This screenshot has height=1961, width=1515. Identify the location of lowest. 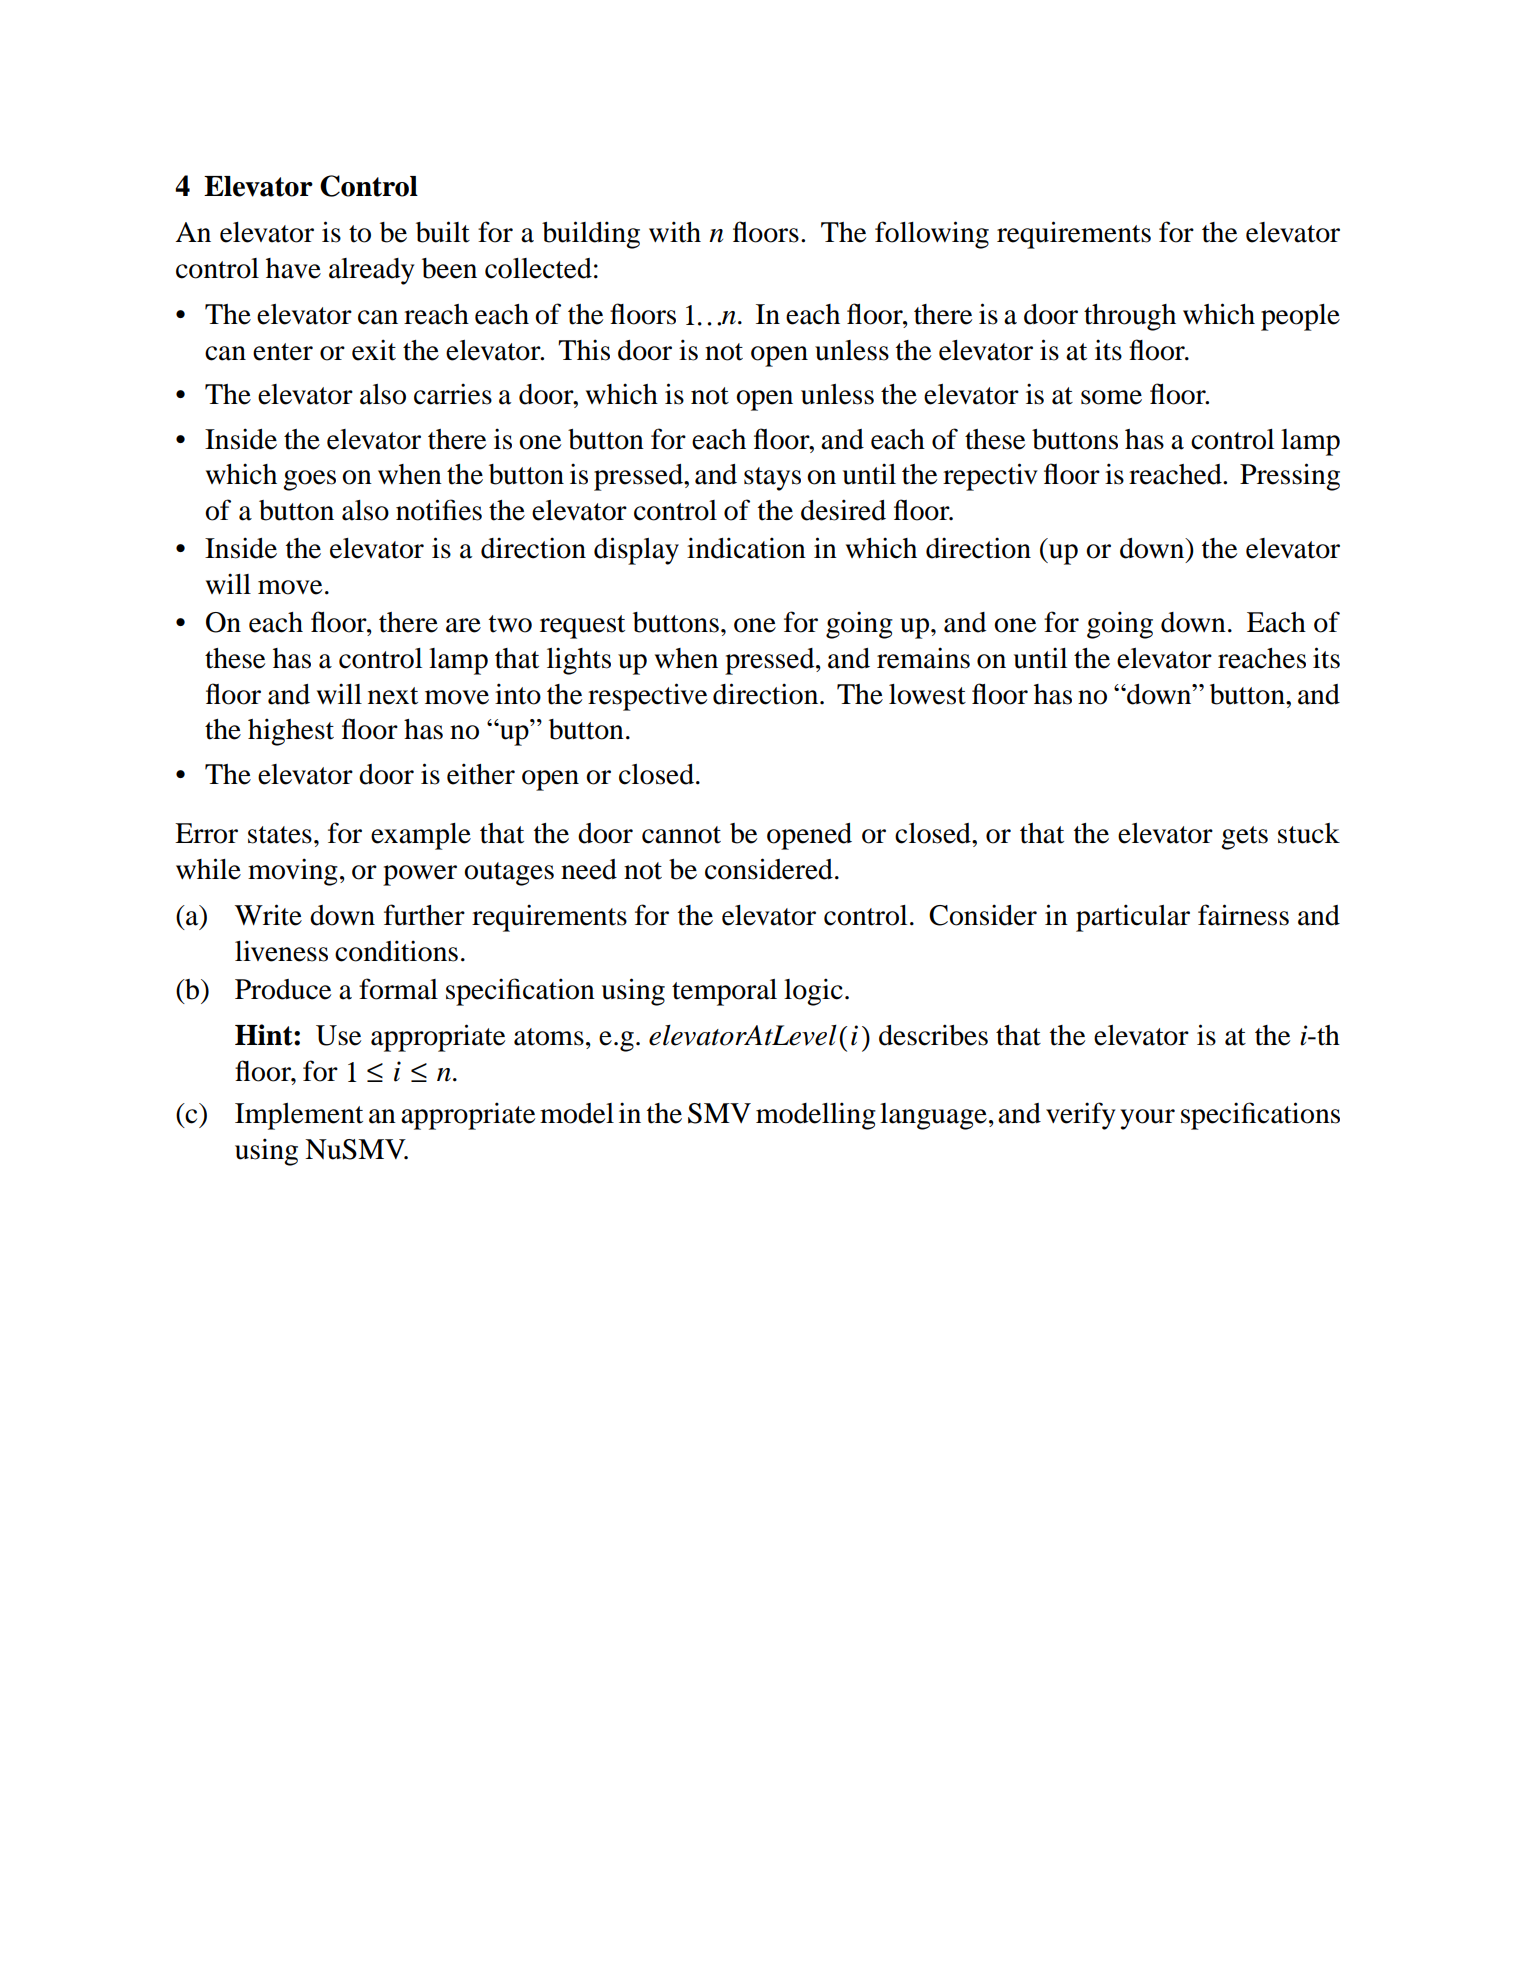
(927, 694).
